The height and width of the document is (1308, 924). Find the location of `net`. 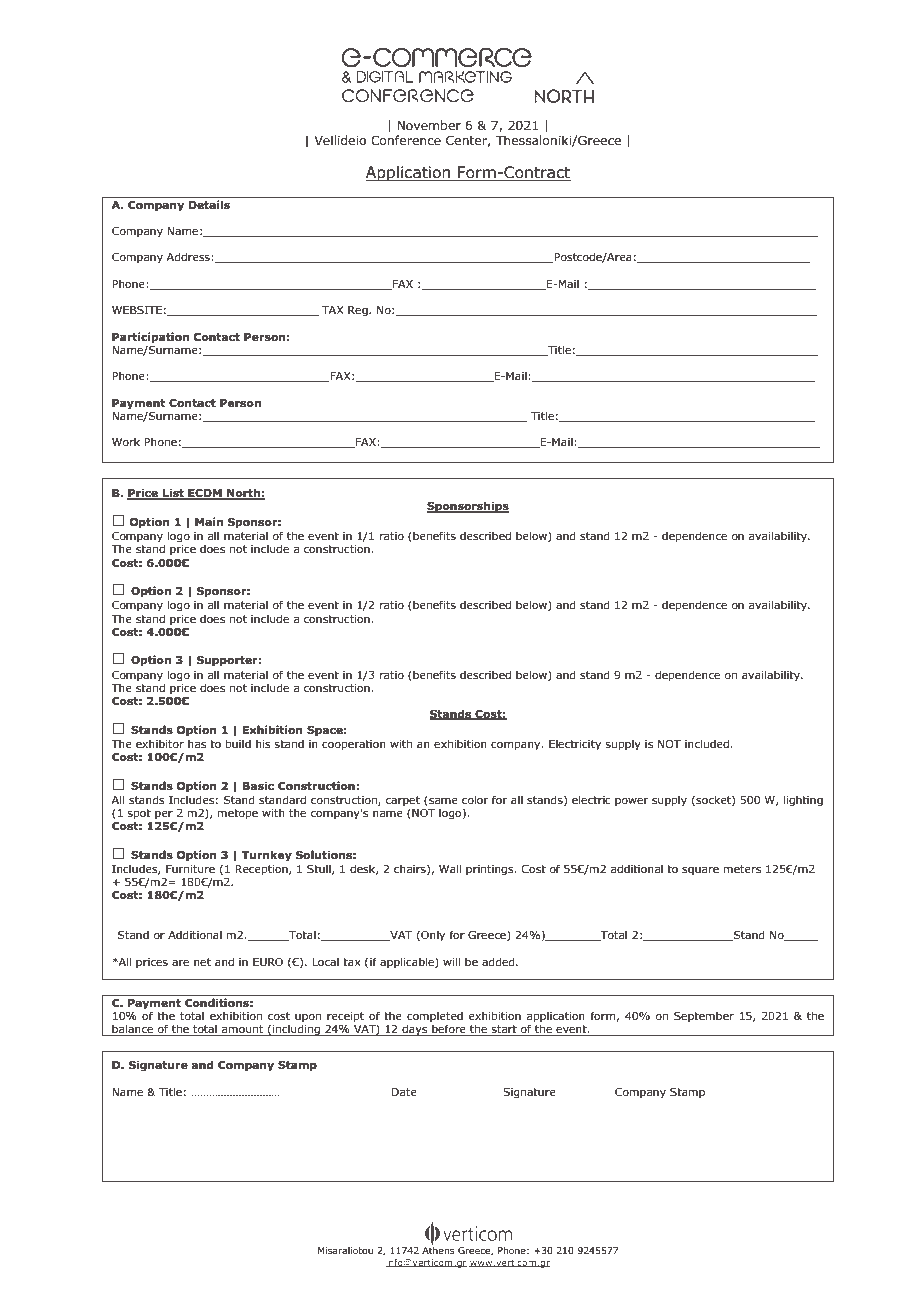

net is located at coordinates (202, 962).
